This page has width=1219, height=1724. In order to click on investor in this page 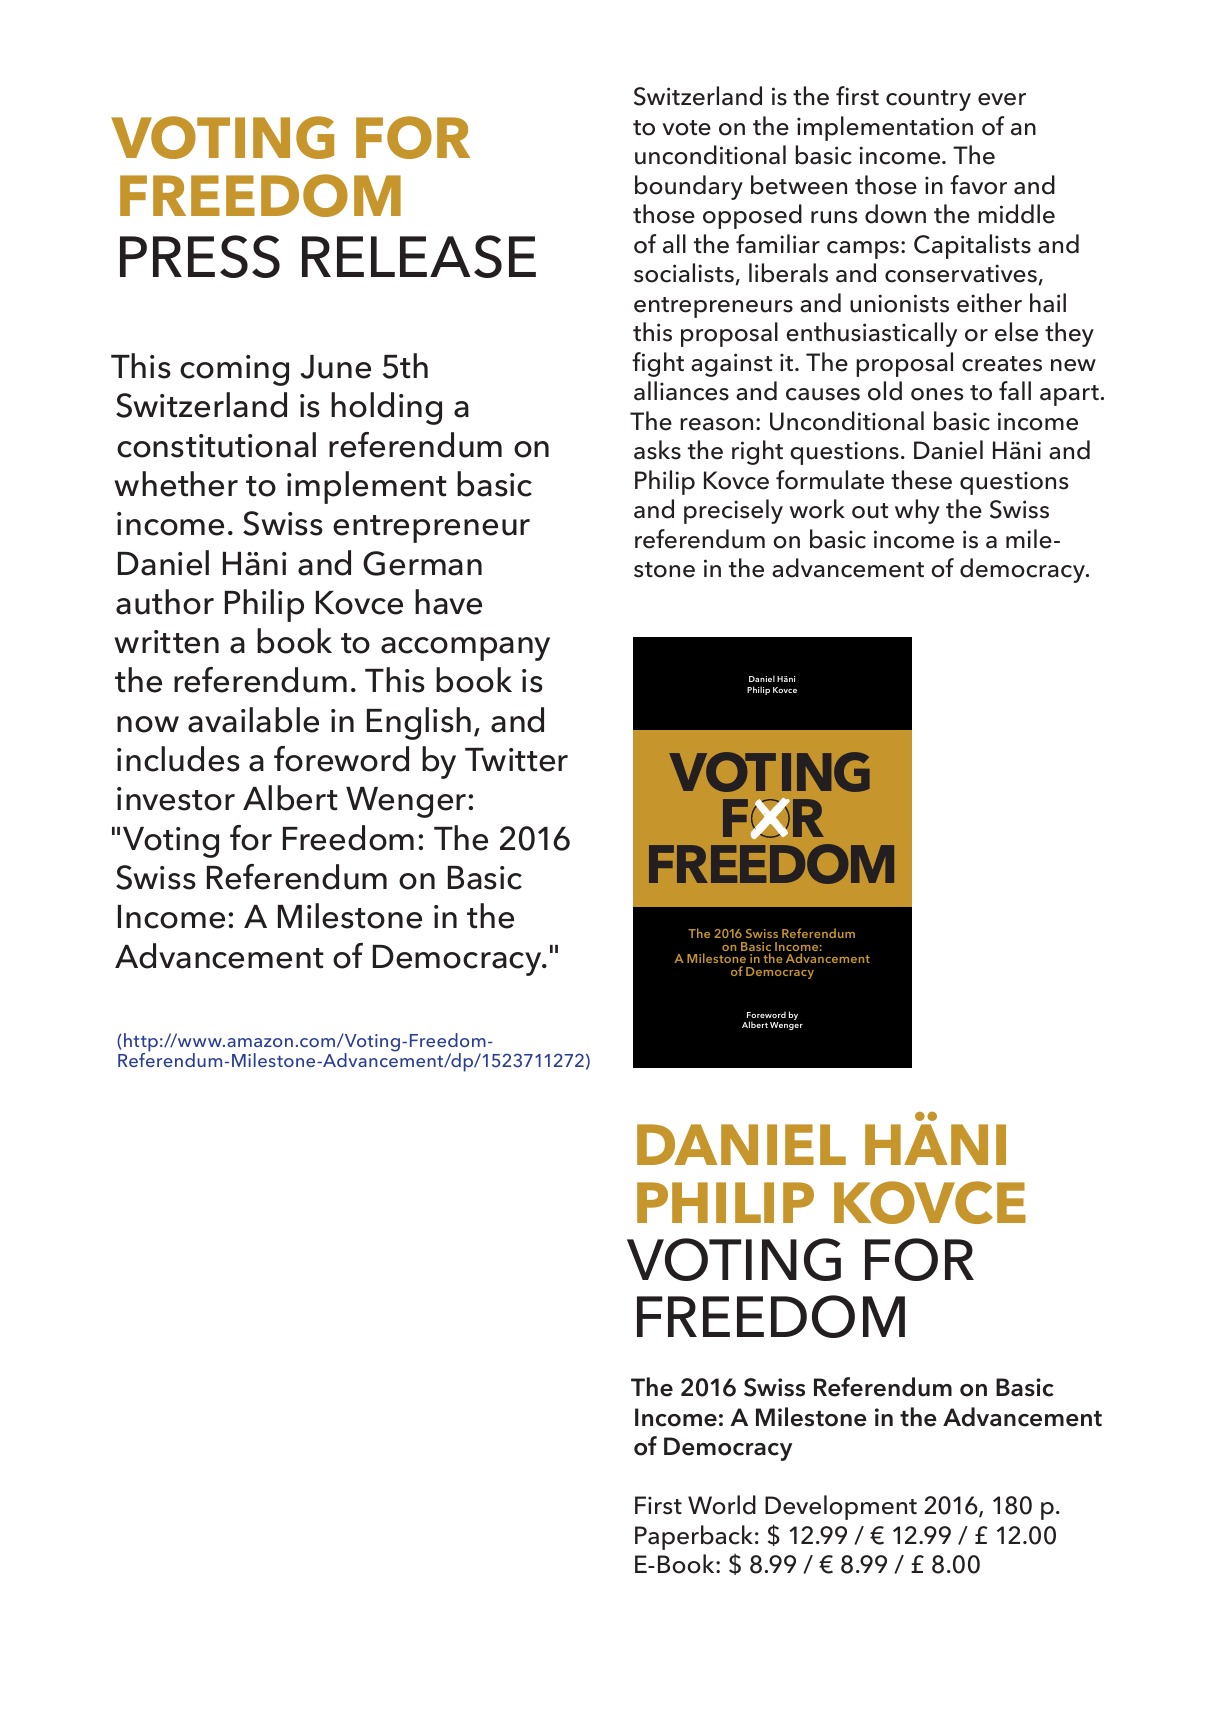, I will do `click(176, 799)`.
